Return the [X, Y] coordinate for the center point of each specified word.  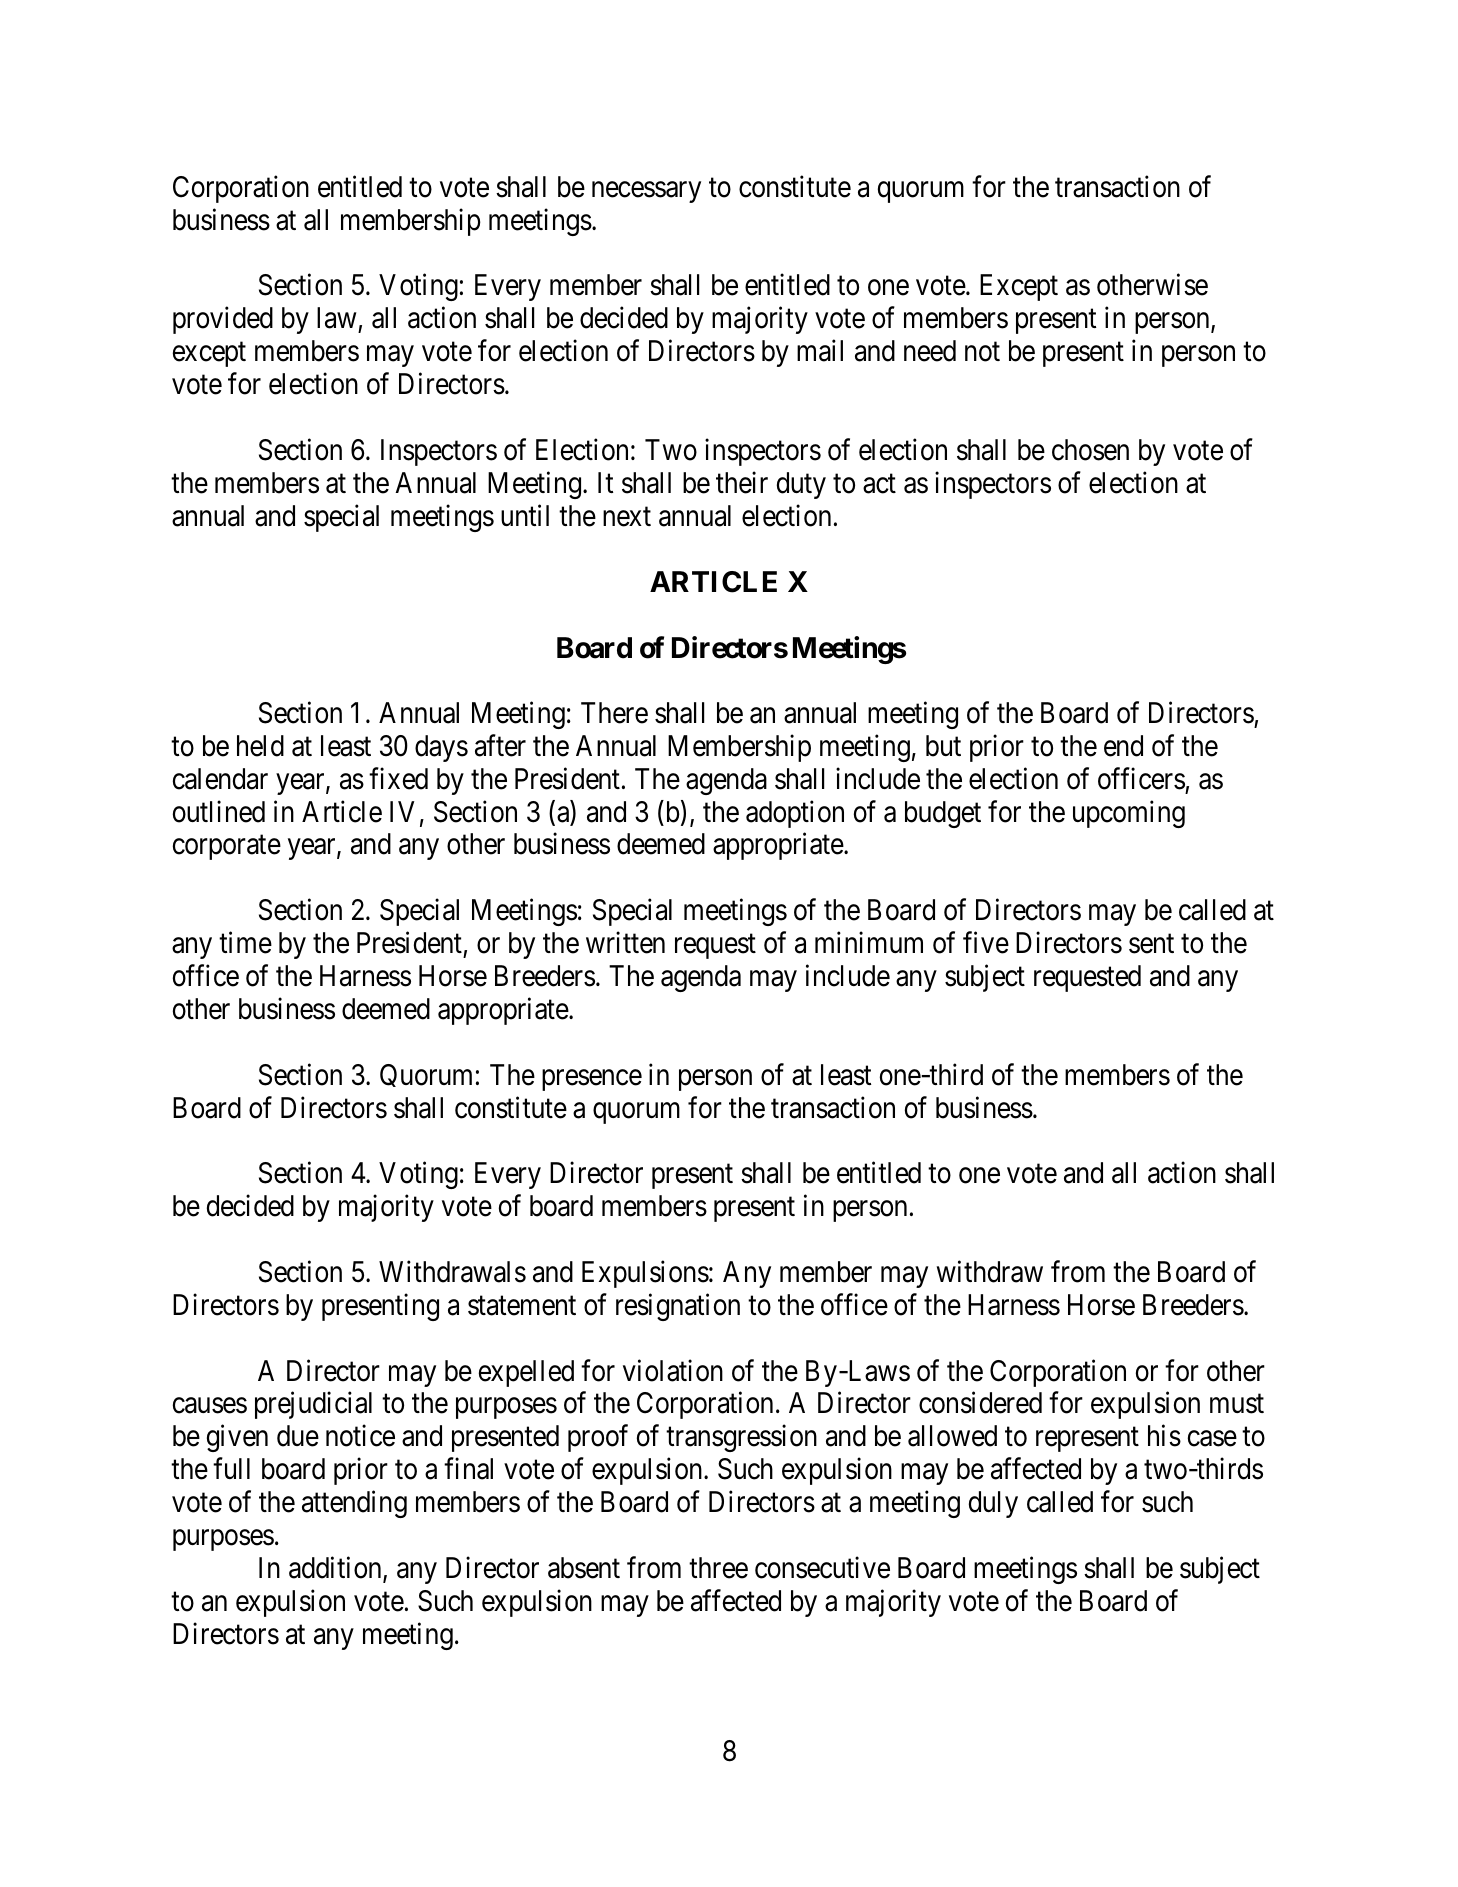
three [718, 1568]
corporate [227, 848]
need [930, 351]
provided [223, 320]
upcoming [1129, 814]
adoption [795, 814]
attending [354, 1504]
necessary [646, 192]
